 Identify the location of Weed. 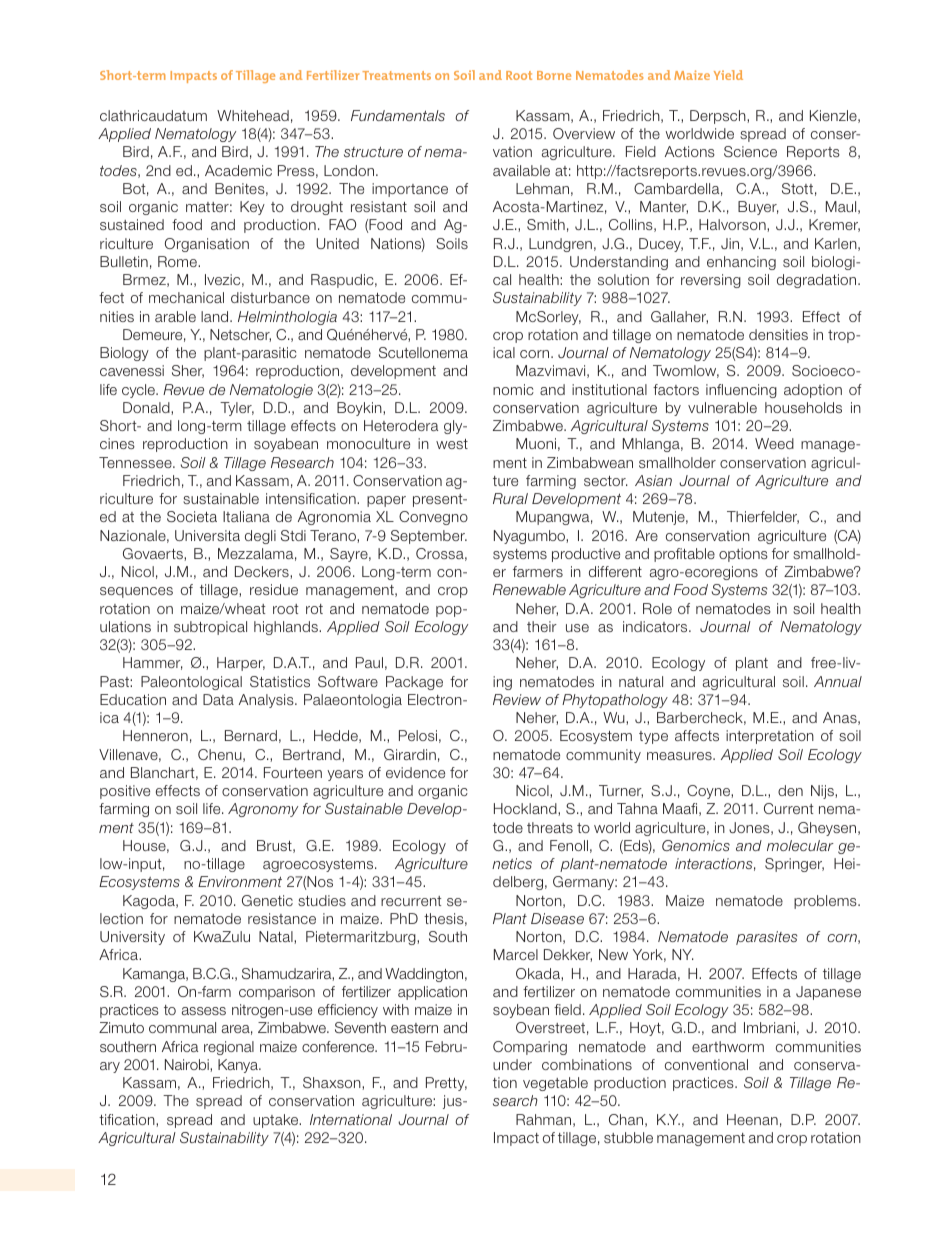
(774, 443).
